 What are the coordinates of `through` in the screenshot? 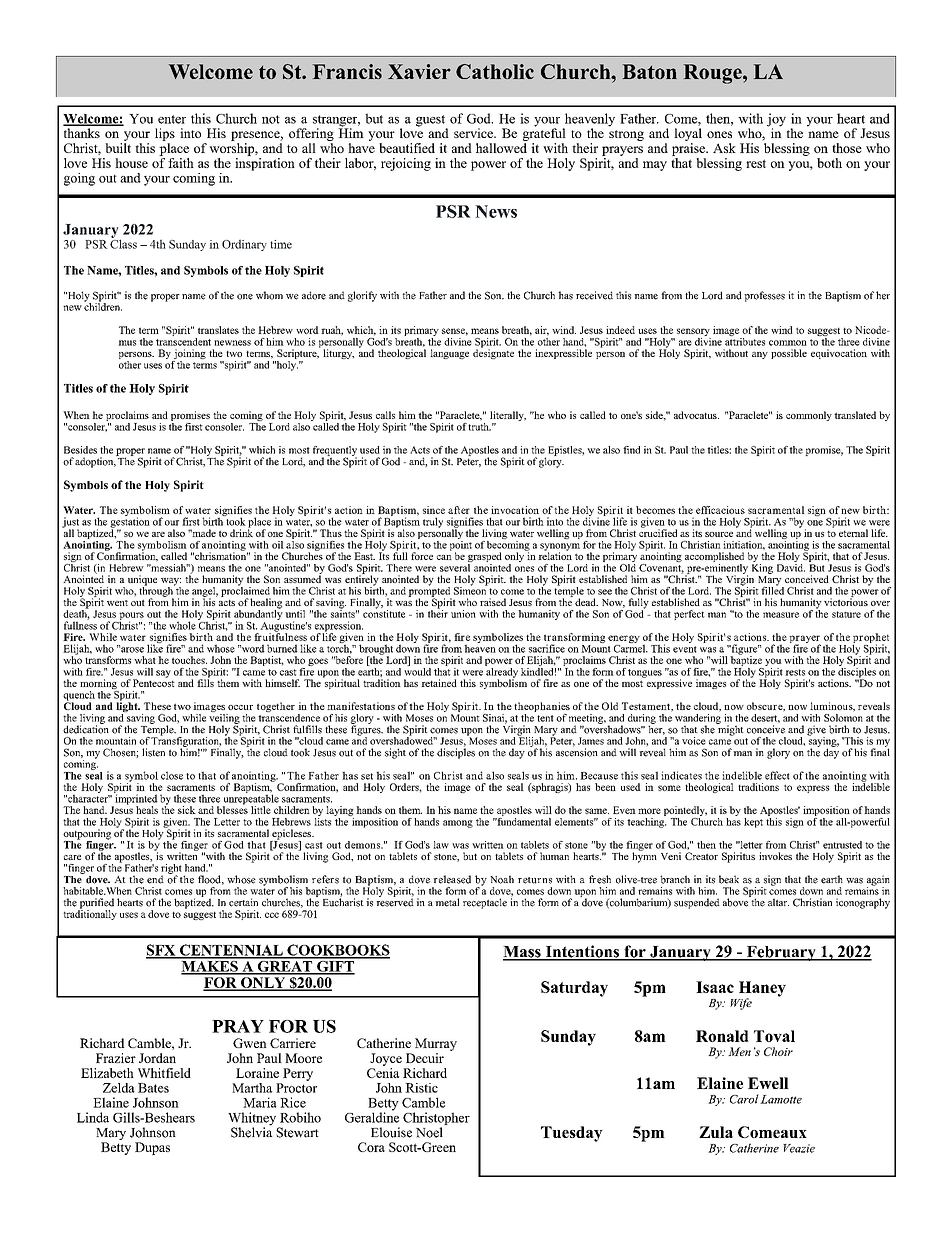 It's located at (157, 591).
